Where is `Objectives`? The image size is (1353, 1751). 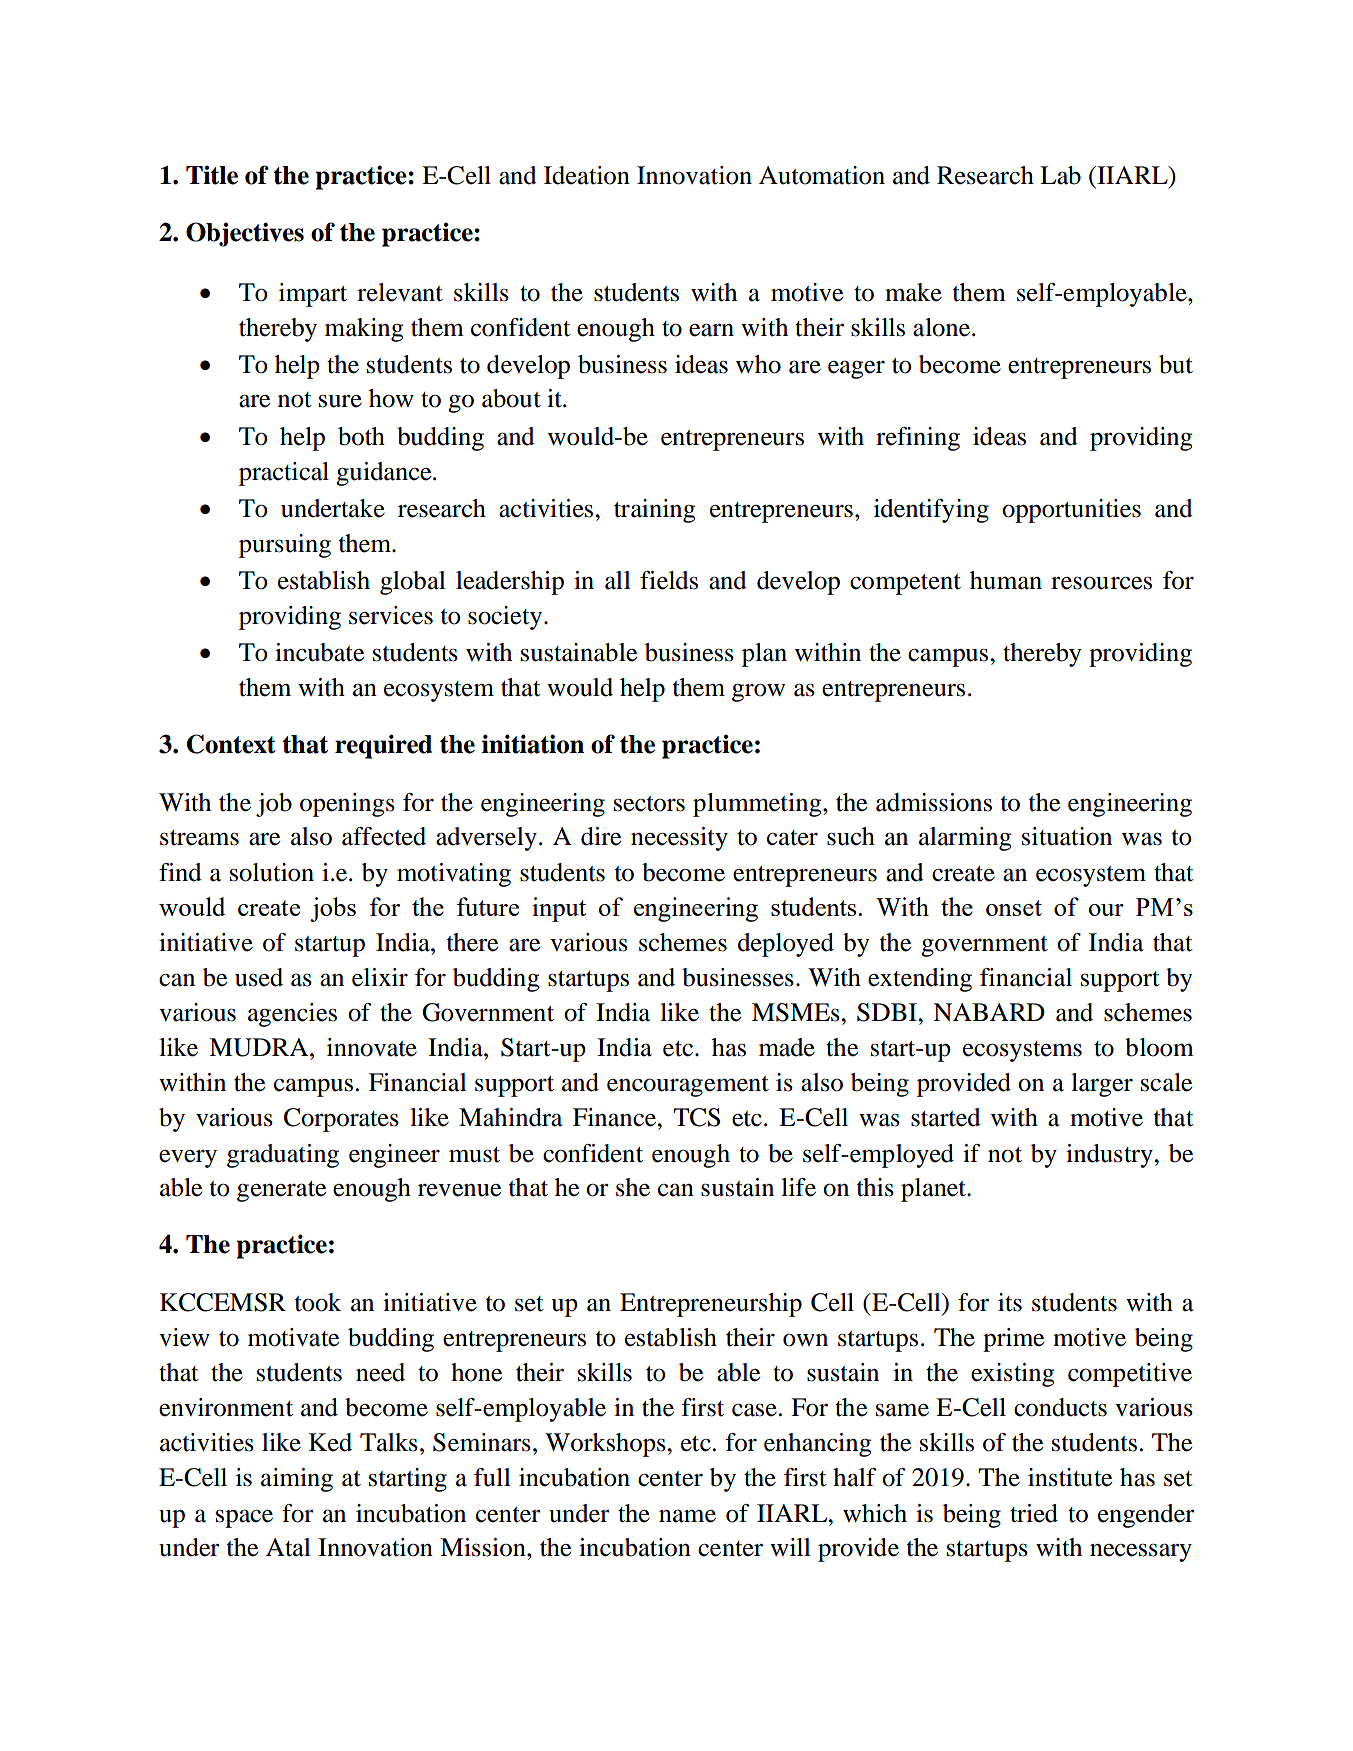
Objectives is located at coordinates (245, 234).
